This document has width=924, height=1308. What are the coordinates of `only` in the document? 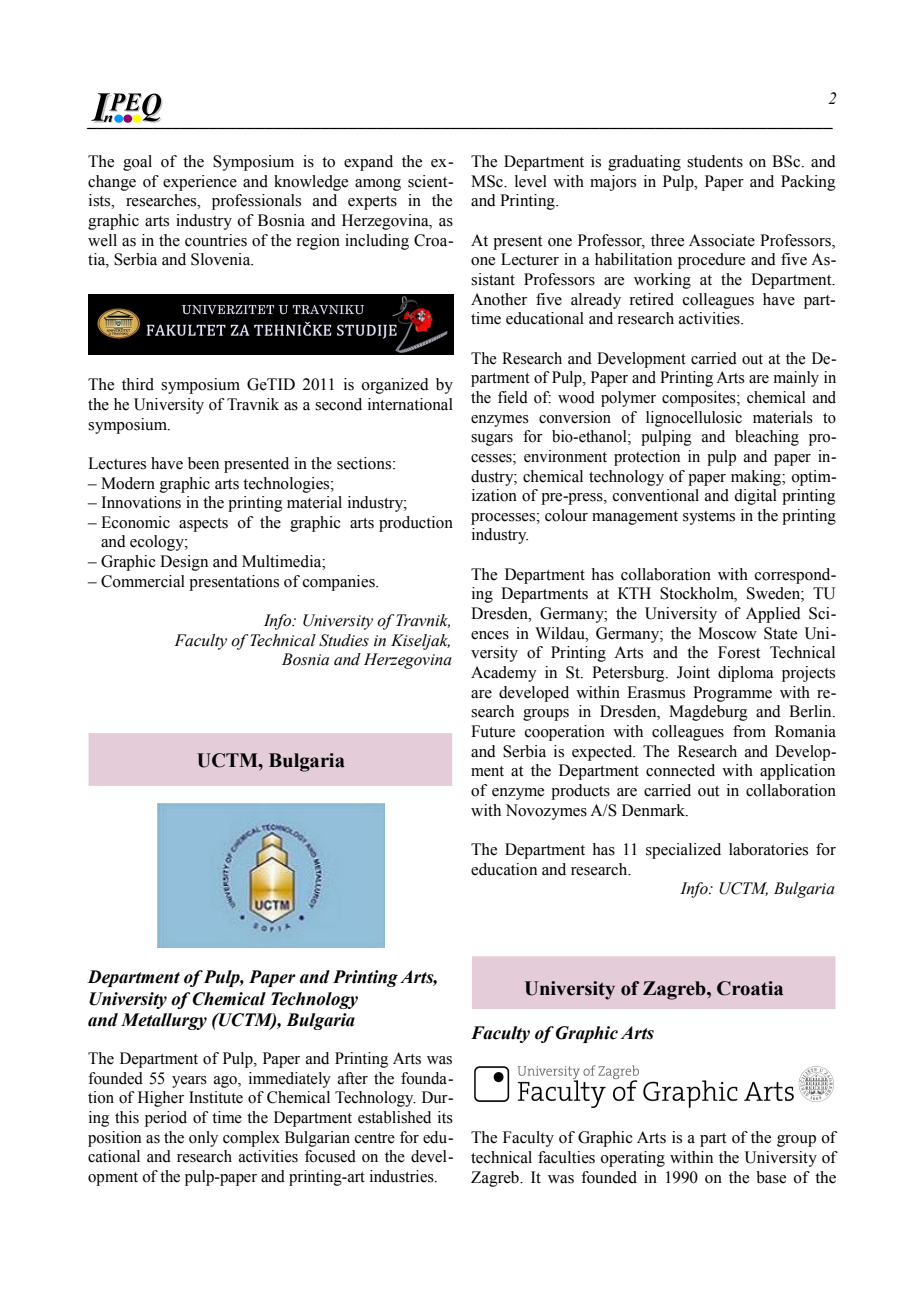 It's located at (203, 1139).
